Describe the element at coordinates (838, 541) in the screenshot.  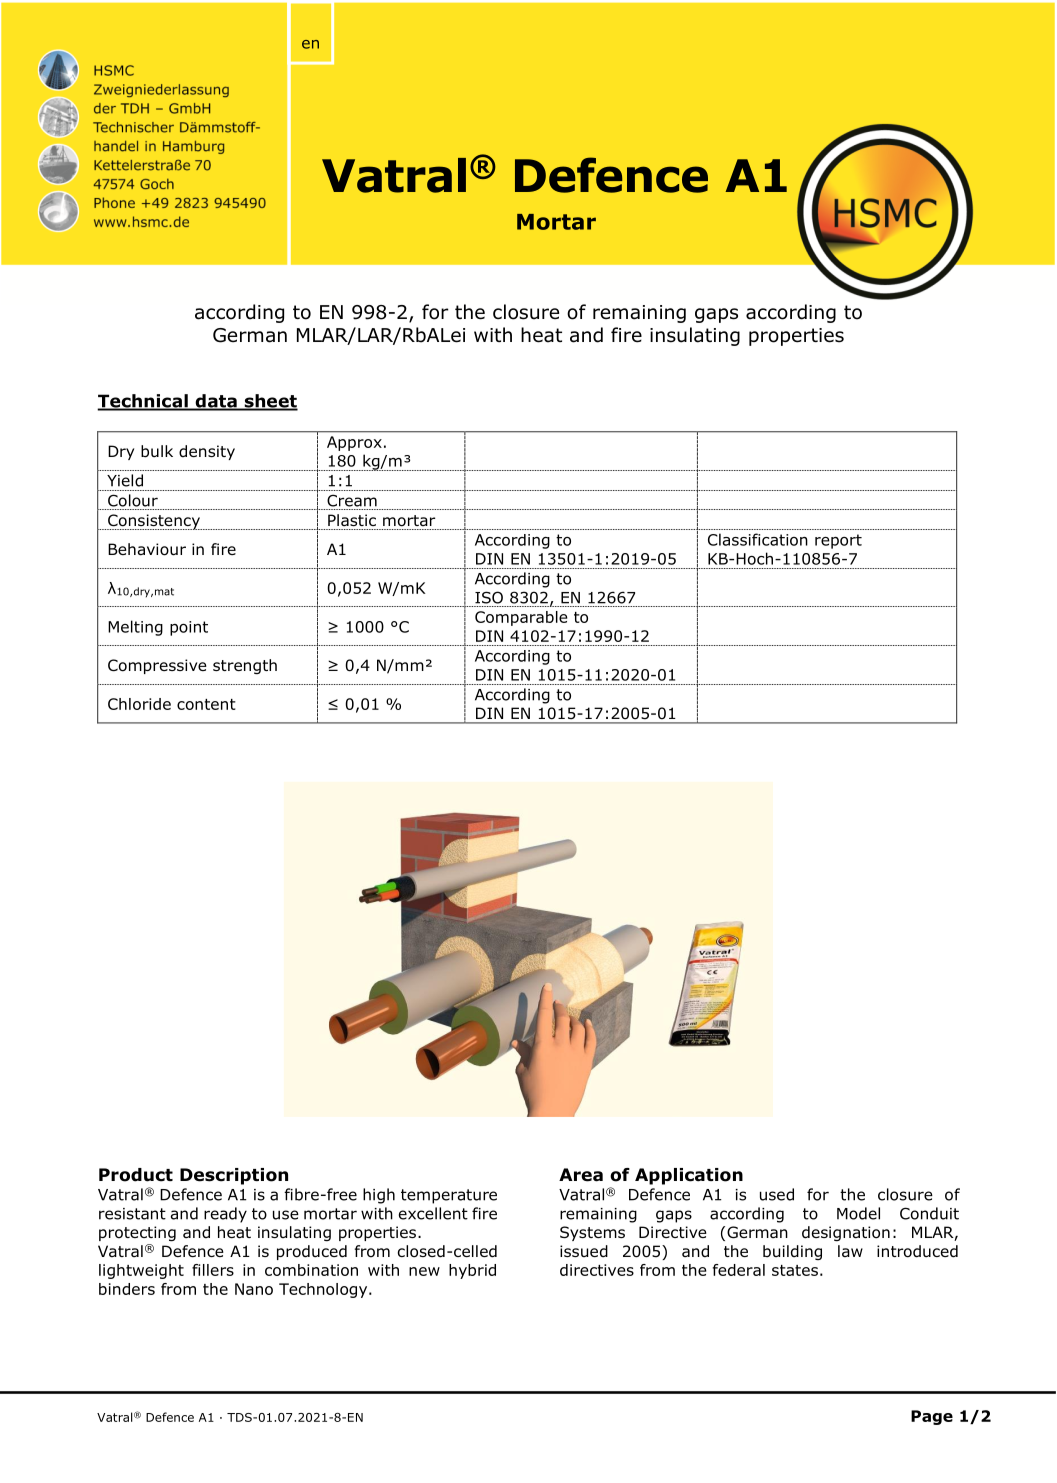
I see `report` at that location.
